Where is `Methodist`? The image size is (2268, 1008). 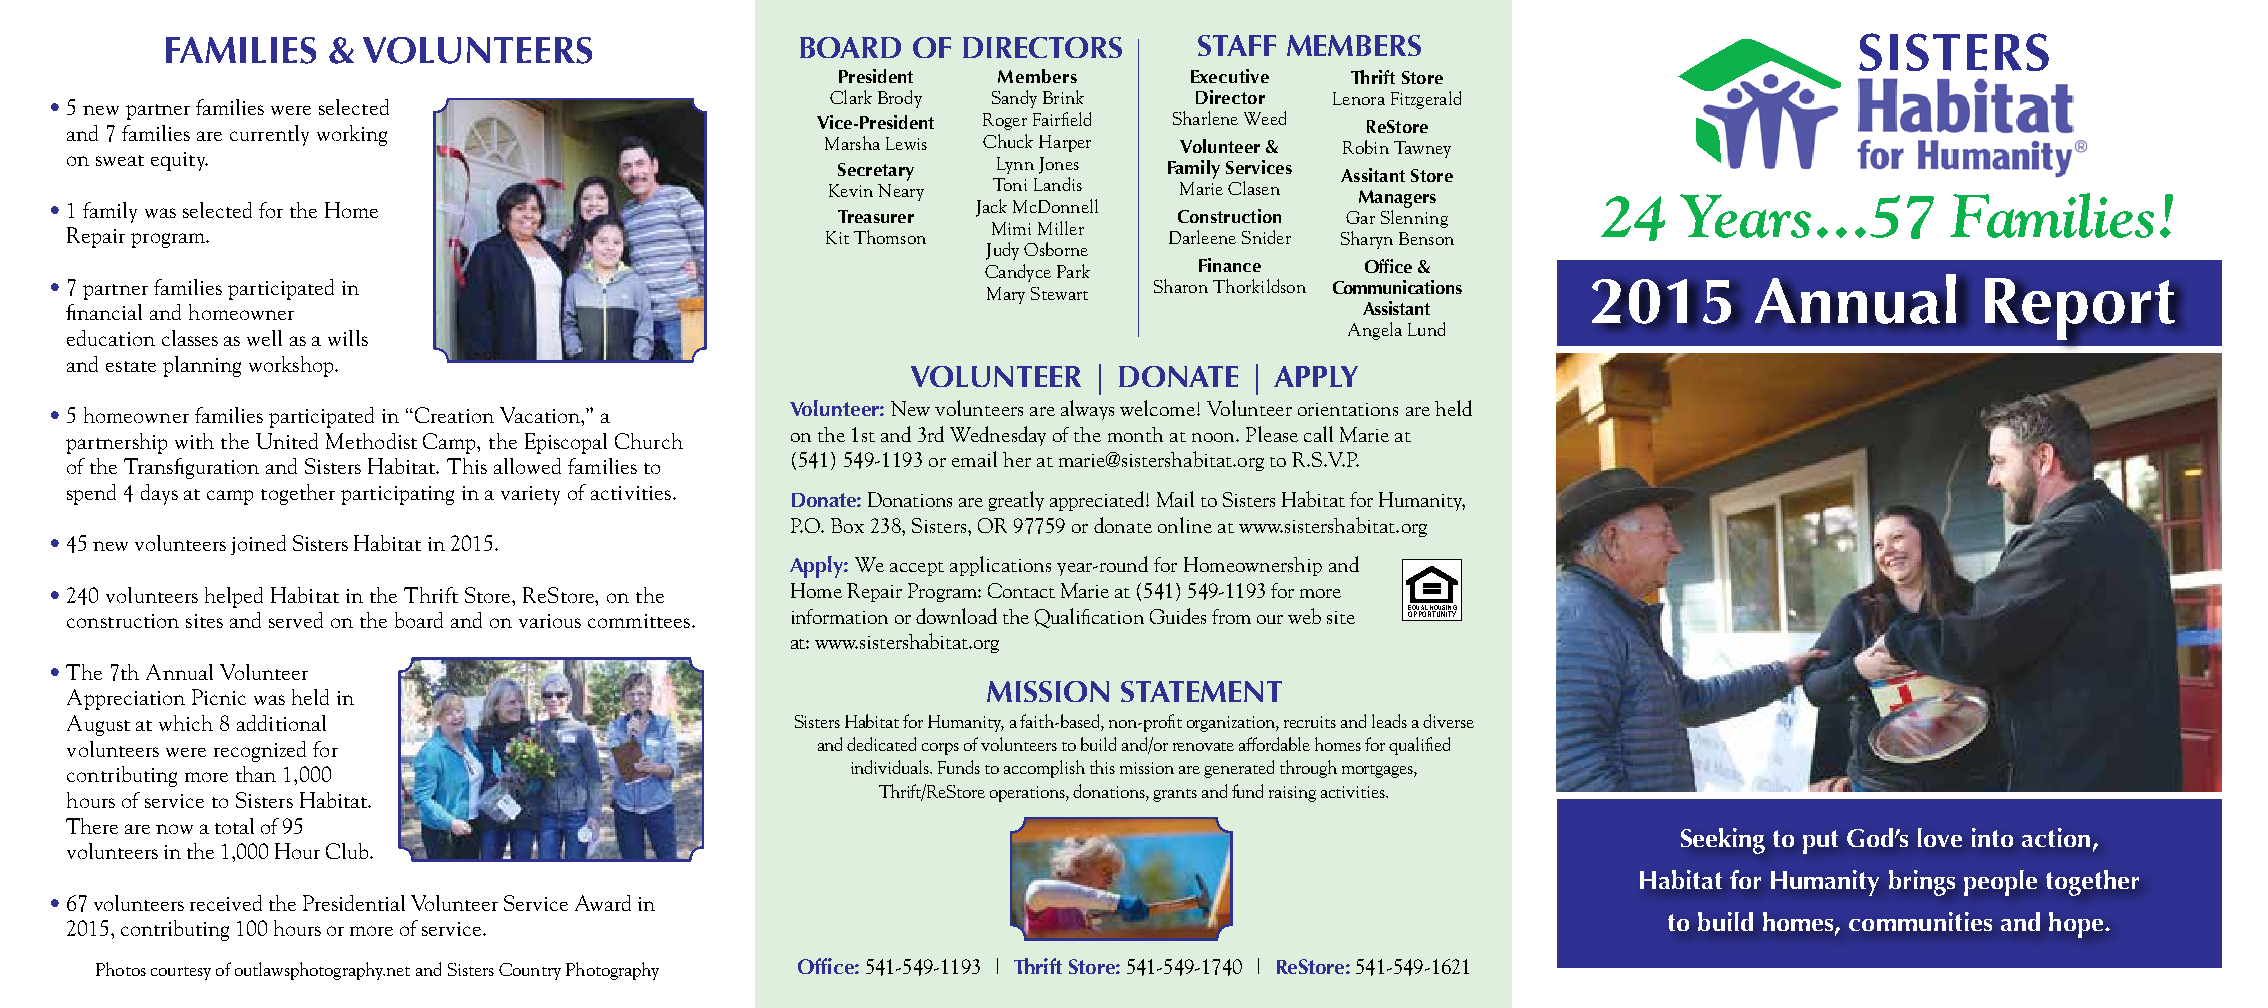
Methodist is located at coordinates (371, 441).
